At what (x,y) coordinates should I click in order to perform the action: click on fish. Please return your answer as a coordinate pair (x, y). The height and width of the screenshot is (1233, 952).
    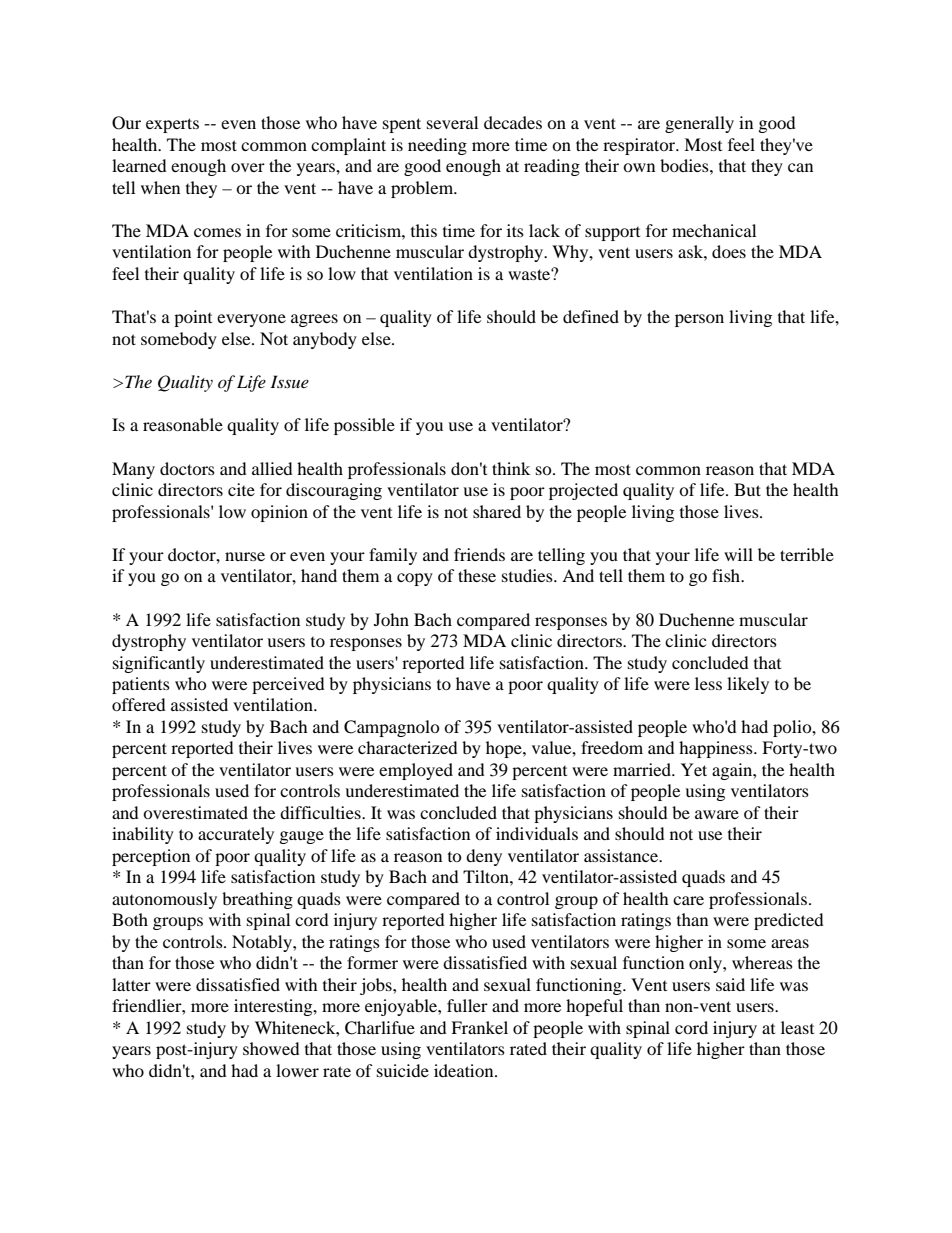
    Looking at the image, I should click on (727, 575).
